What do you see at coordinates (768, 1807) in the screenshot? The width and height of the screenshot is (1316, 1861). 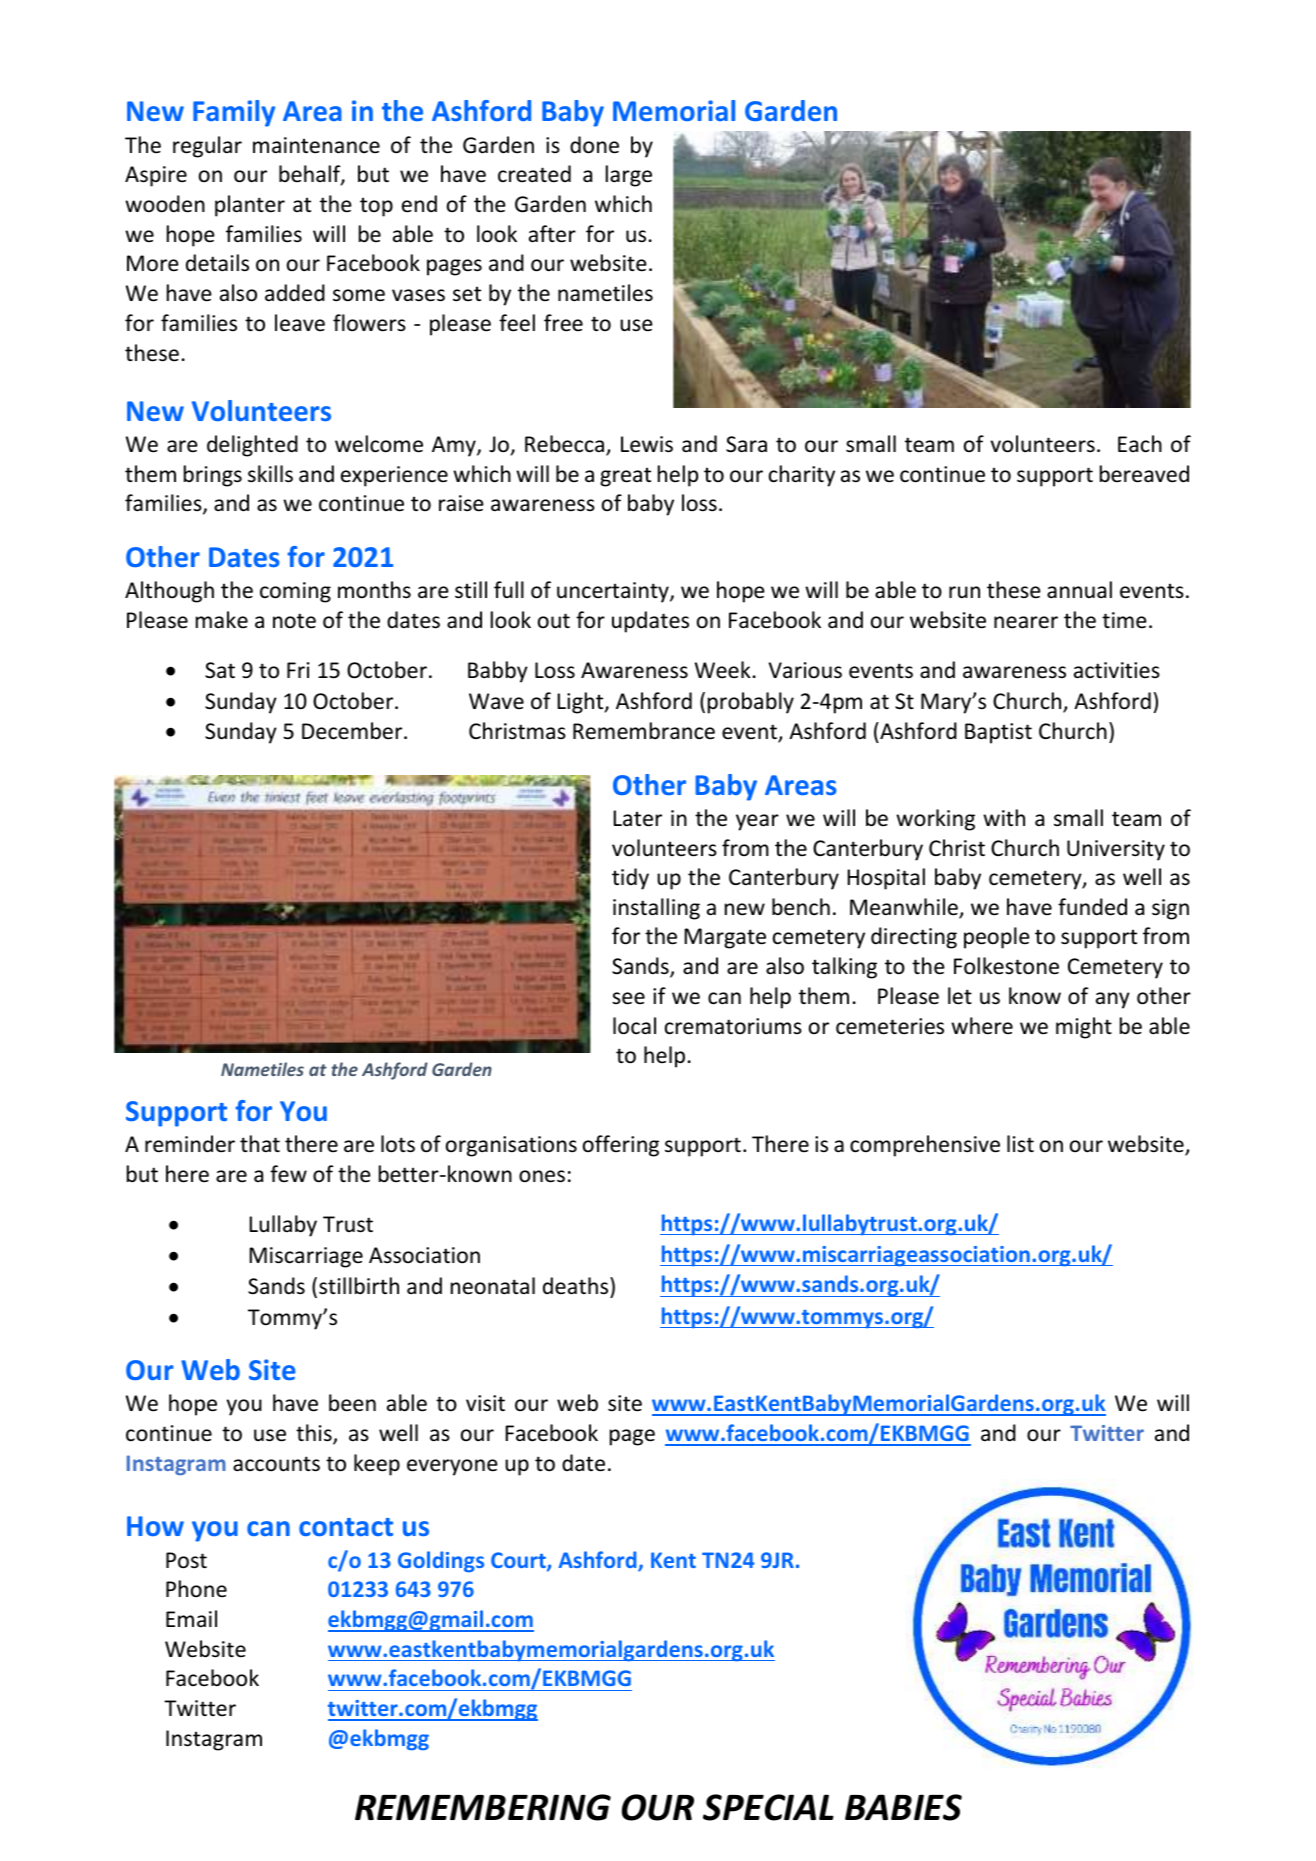 I see `SPECIAL` at bounding box center [768, 1807].
